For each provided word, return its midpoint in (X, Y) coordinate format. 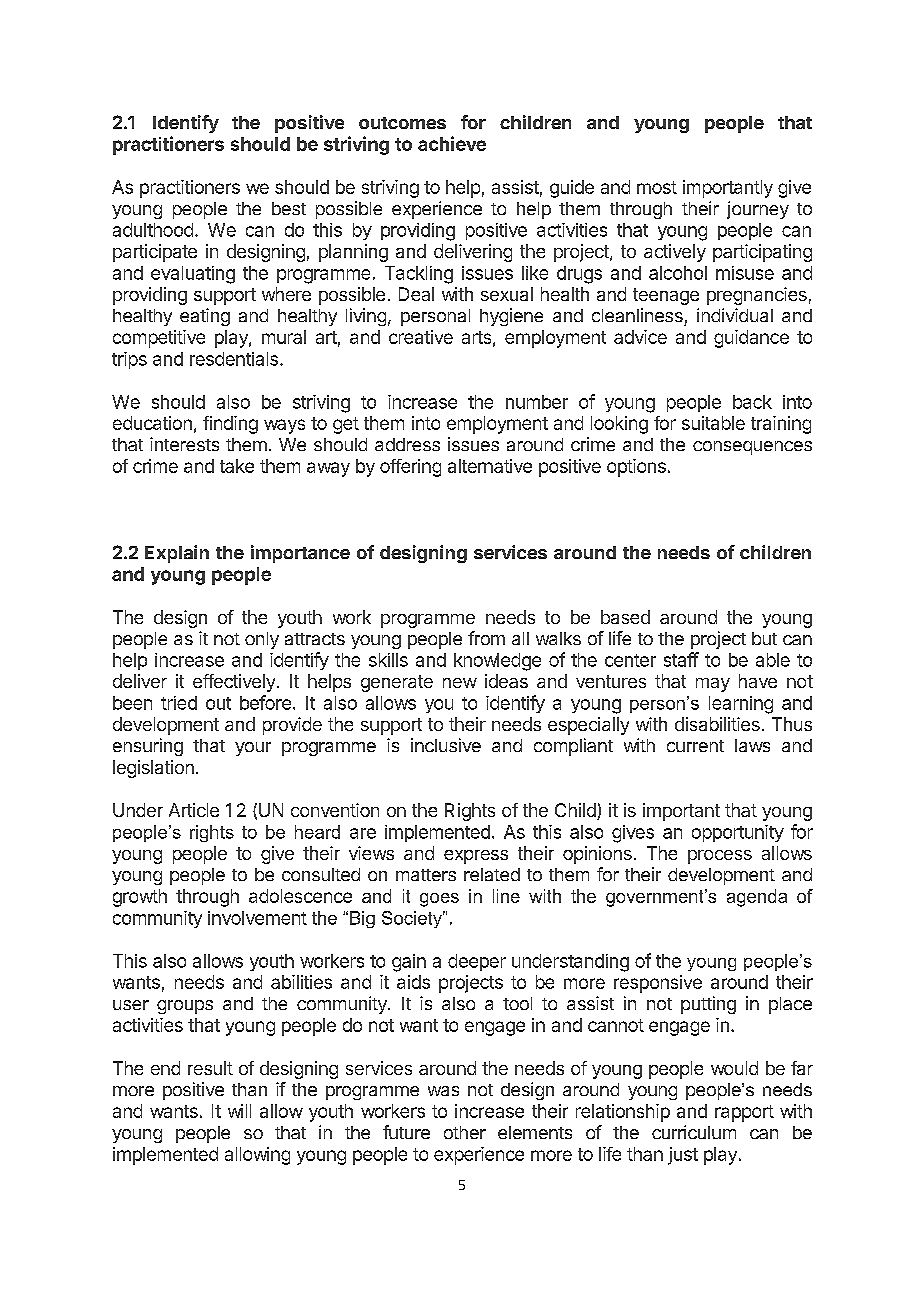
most (657, 187)
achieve (452, 143)
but (764, 638)
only (262, 640)
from (486, 638)
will (239, 1111)
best (289, 208)
